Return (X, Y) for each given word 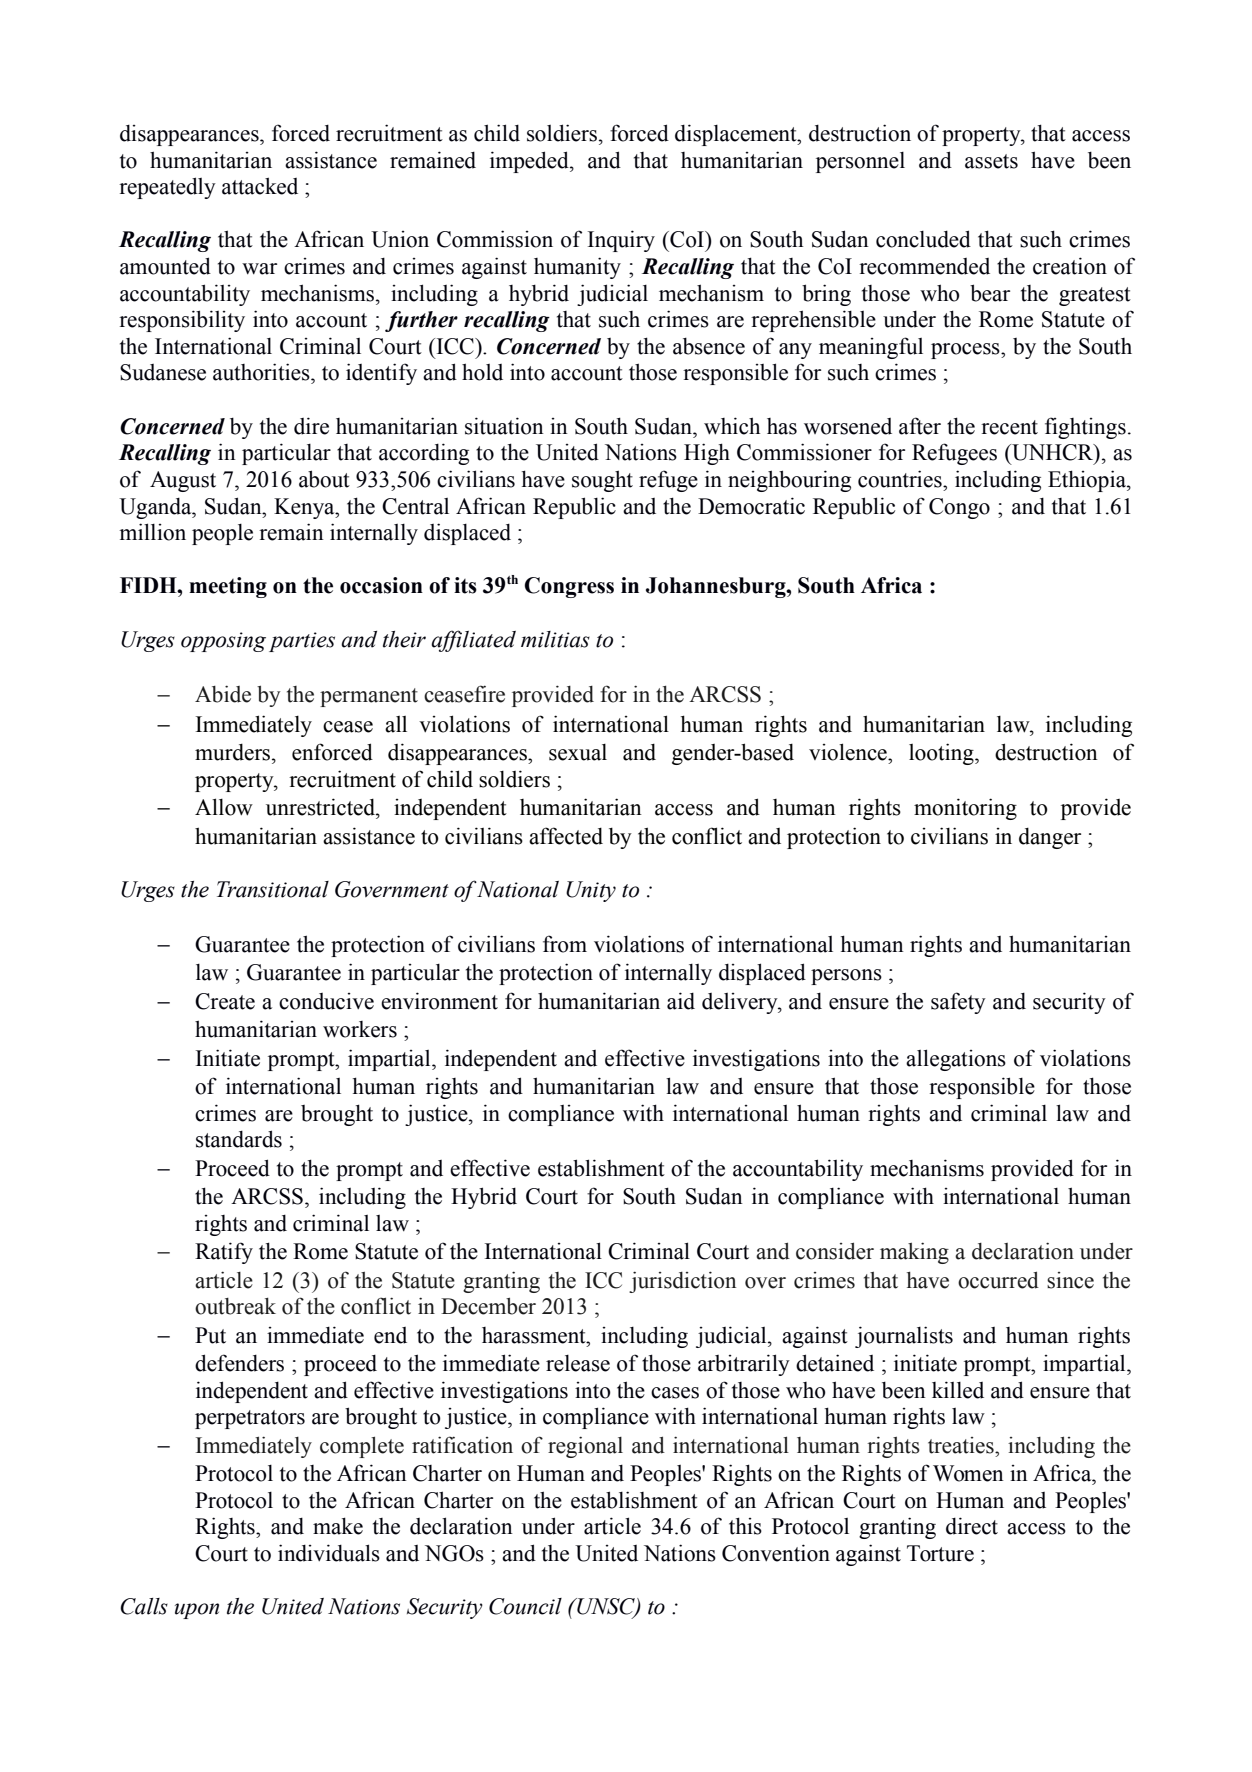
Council (525, 1606)
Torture (940, 1553)
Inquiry (621, 241)
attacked (260, 186)
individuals (329, 1553)
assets (991, 161)
